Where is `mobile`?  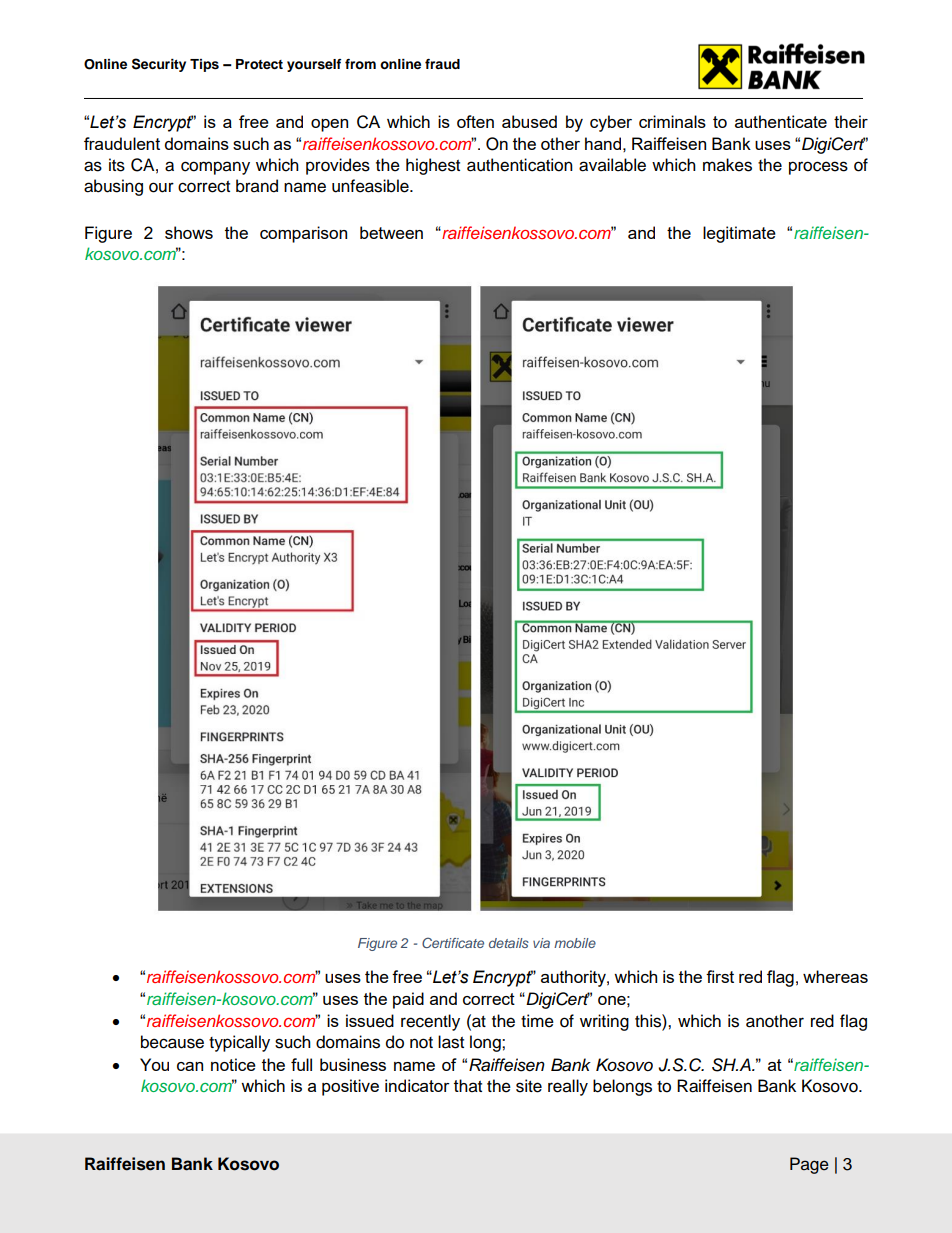
mobile is located at coordinates (575, 943).
